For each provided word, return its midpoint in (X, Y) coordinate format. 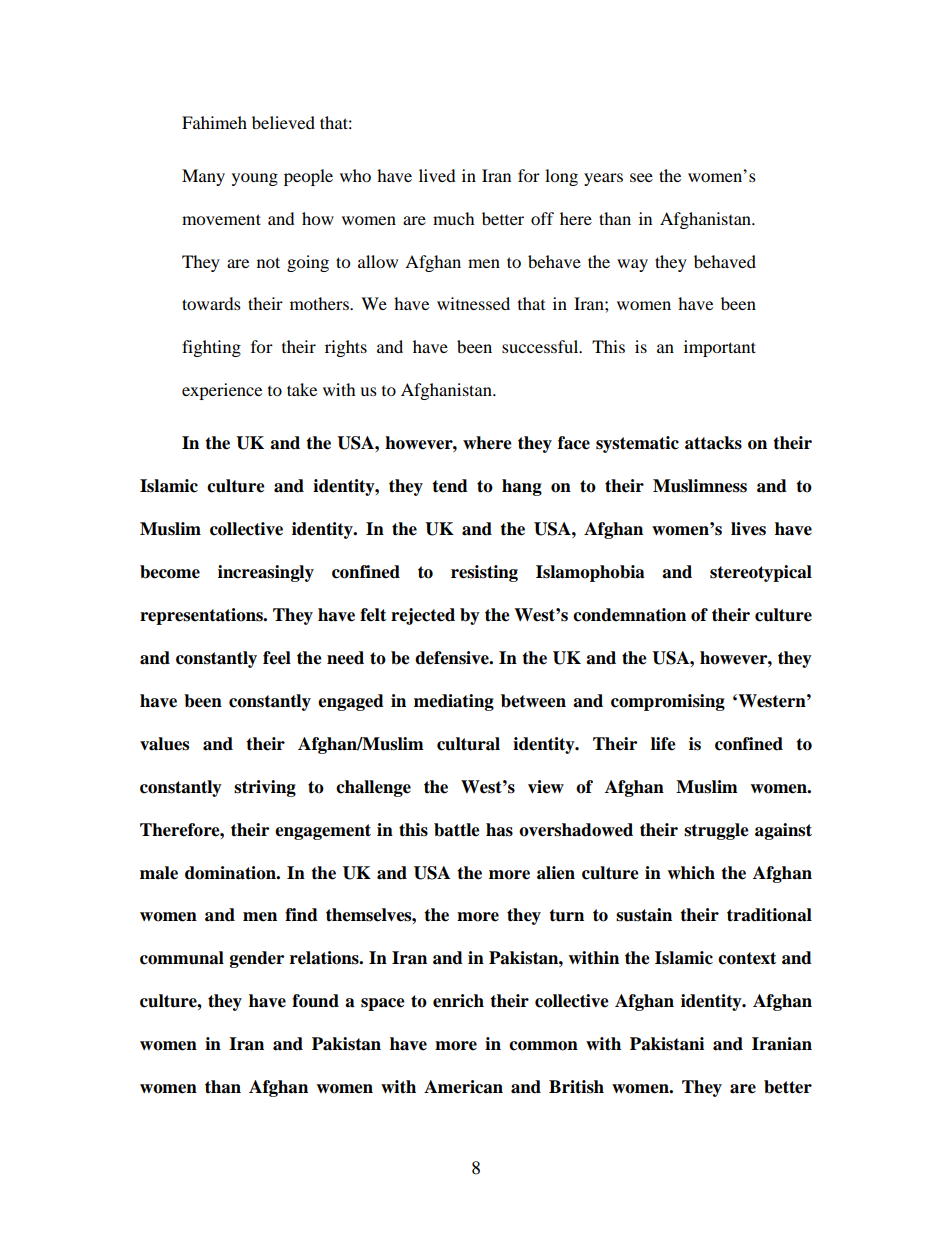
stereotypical (761, 573)
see (641, 177)
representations (202, 616)
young (255, 179)
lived (437, 175)
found (315, 1001)
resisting (484, 573)
